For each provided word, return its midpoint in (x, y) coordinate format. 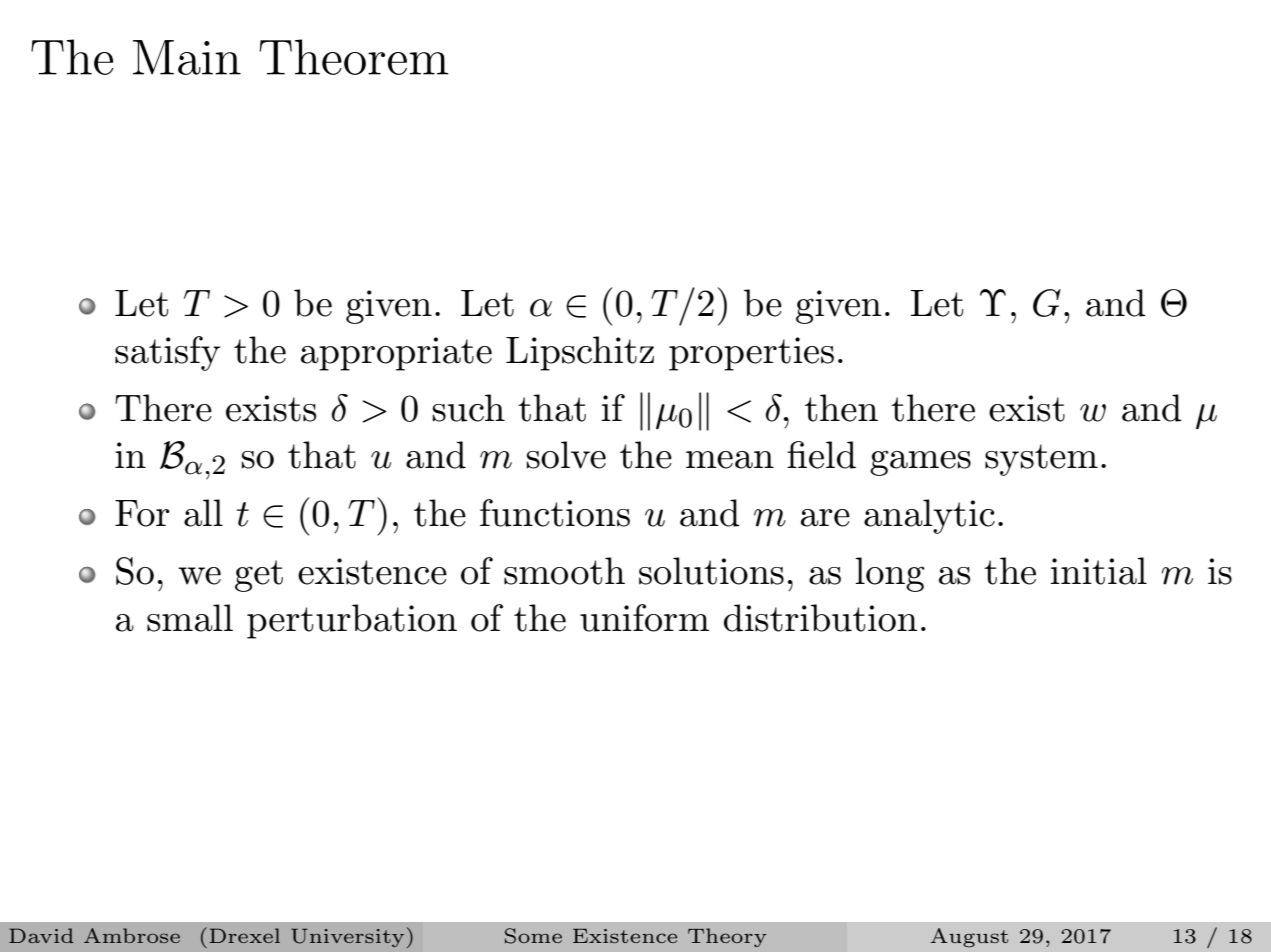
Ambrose (132, 935)
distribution (821, 618)
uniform (644, 618)
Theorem (354, 57)
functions (555, 513)
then (841, 408)
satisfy (167, 353)
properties (751, 354)
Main (187, 57)
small (190, 618)
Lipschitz (580, 353)
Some (533, 936)
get (259, 576)
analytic (929, 516)
